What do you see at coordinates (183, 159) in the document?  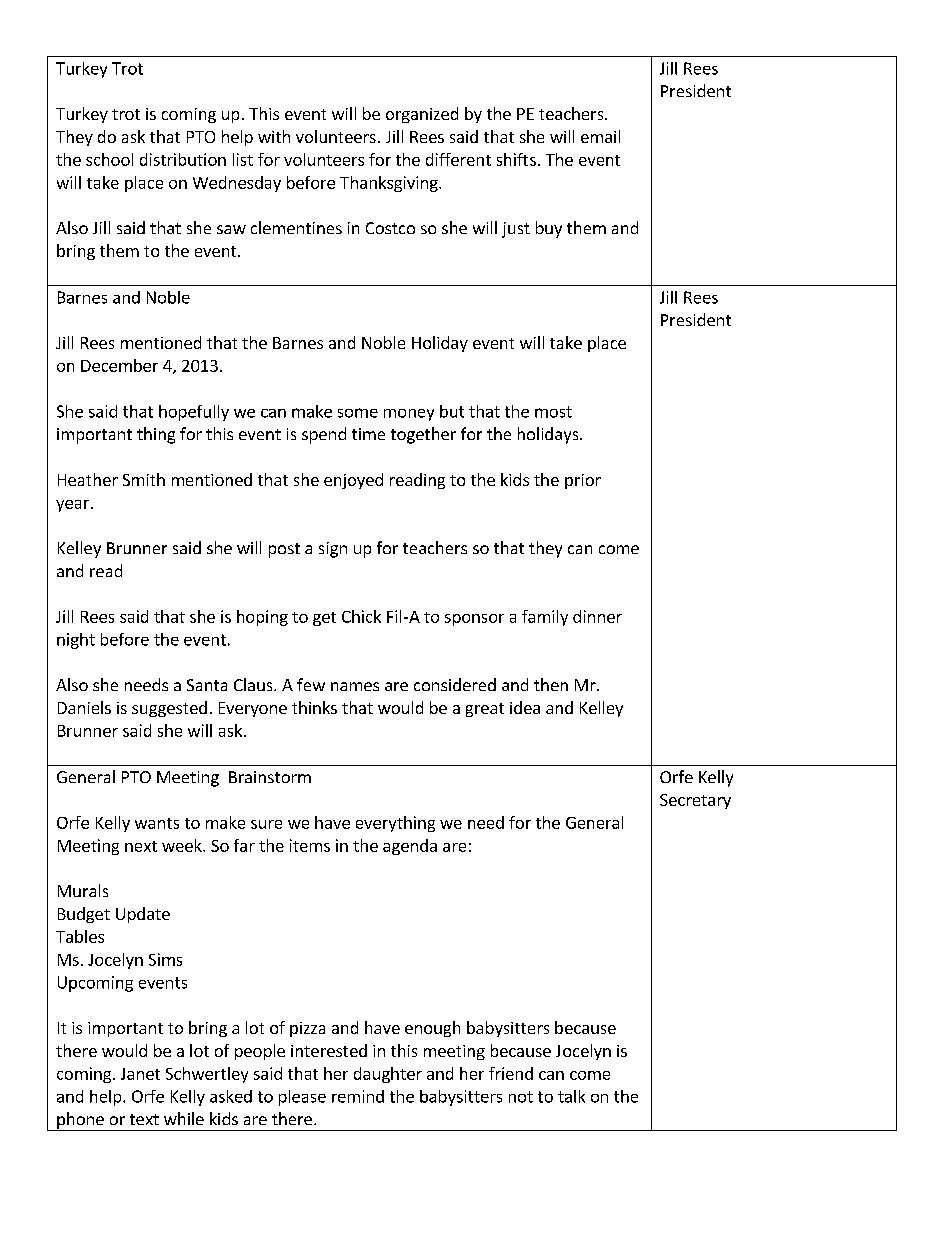 I see `distribution` at bounding box center [183, 159].
